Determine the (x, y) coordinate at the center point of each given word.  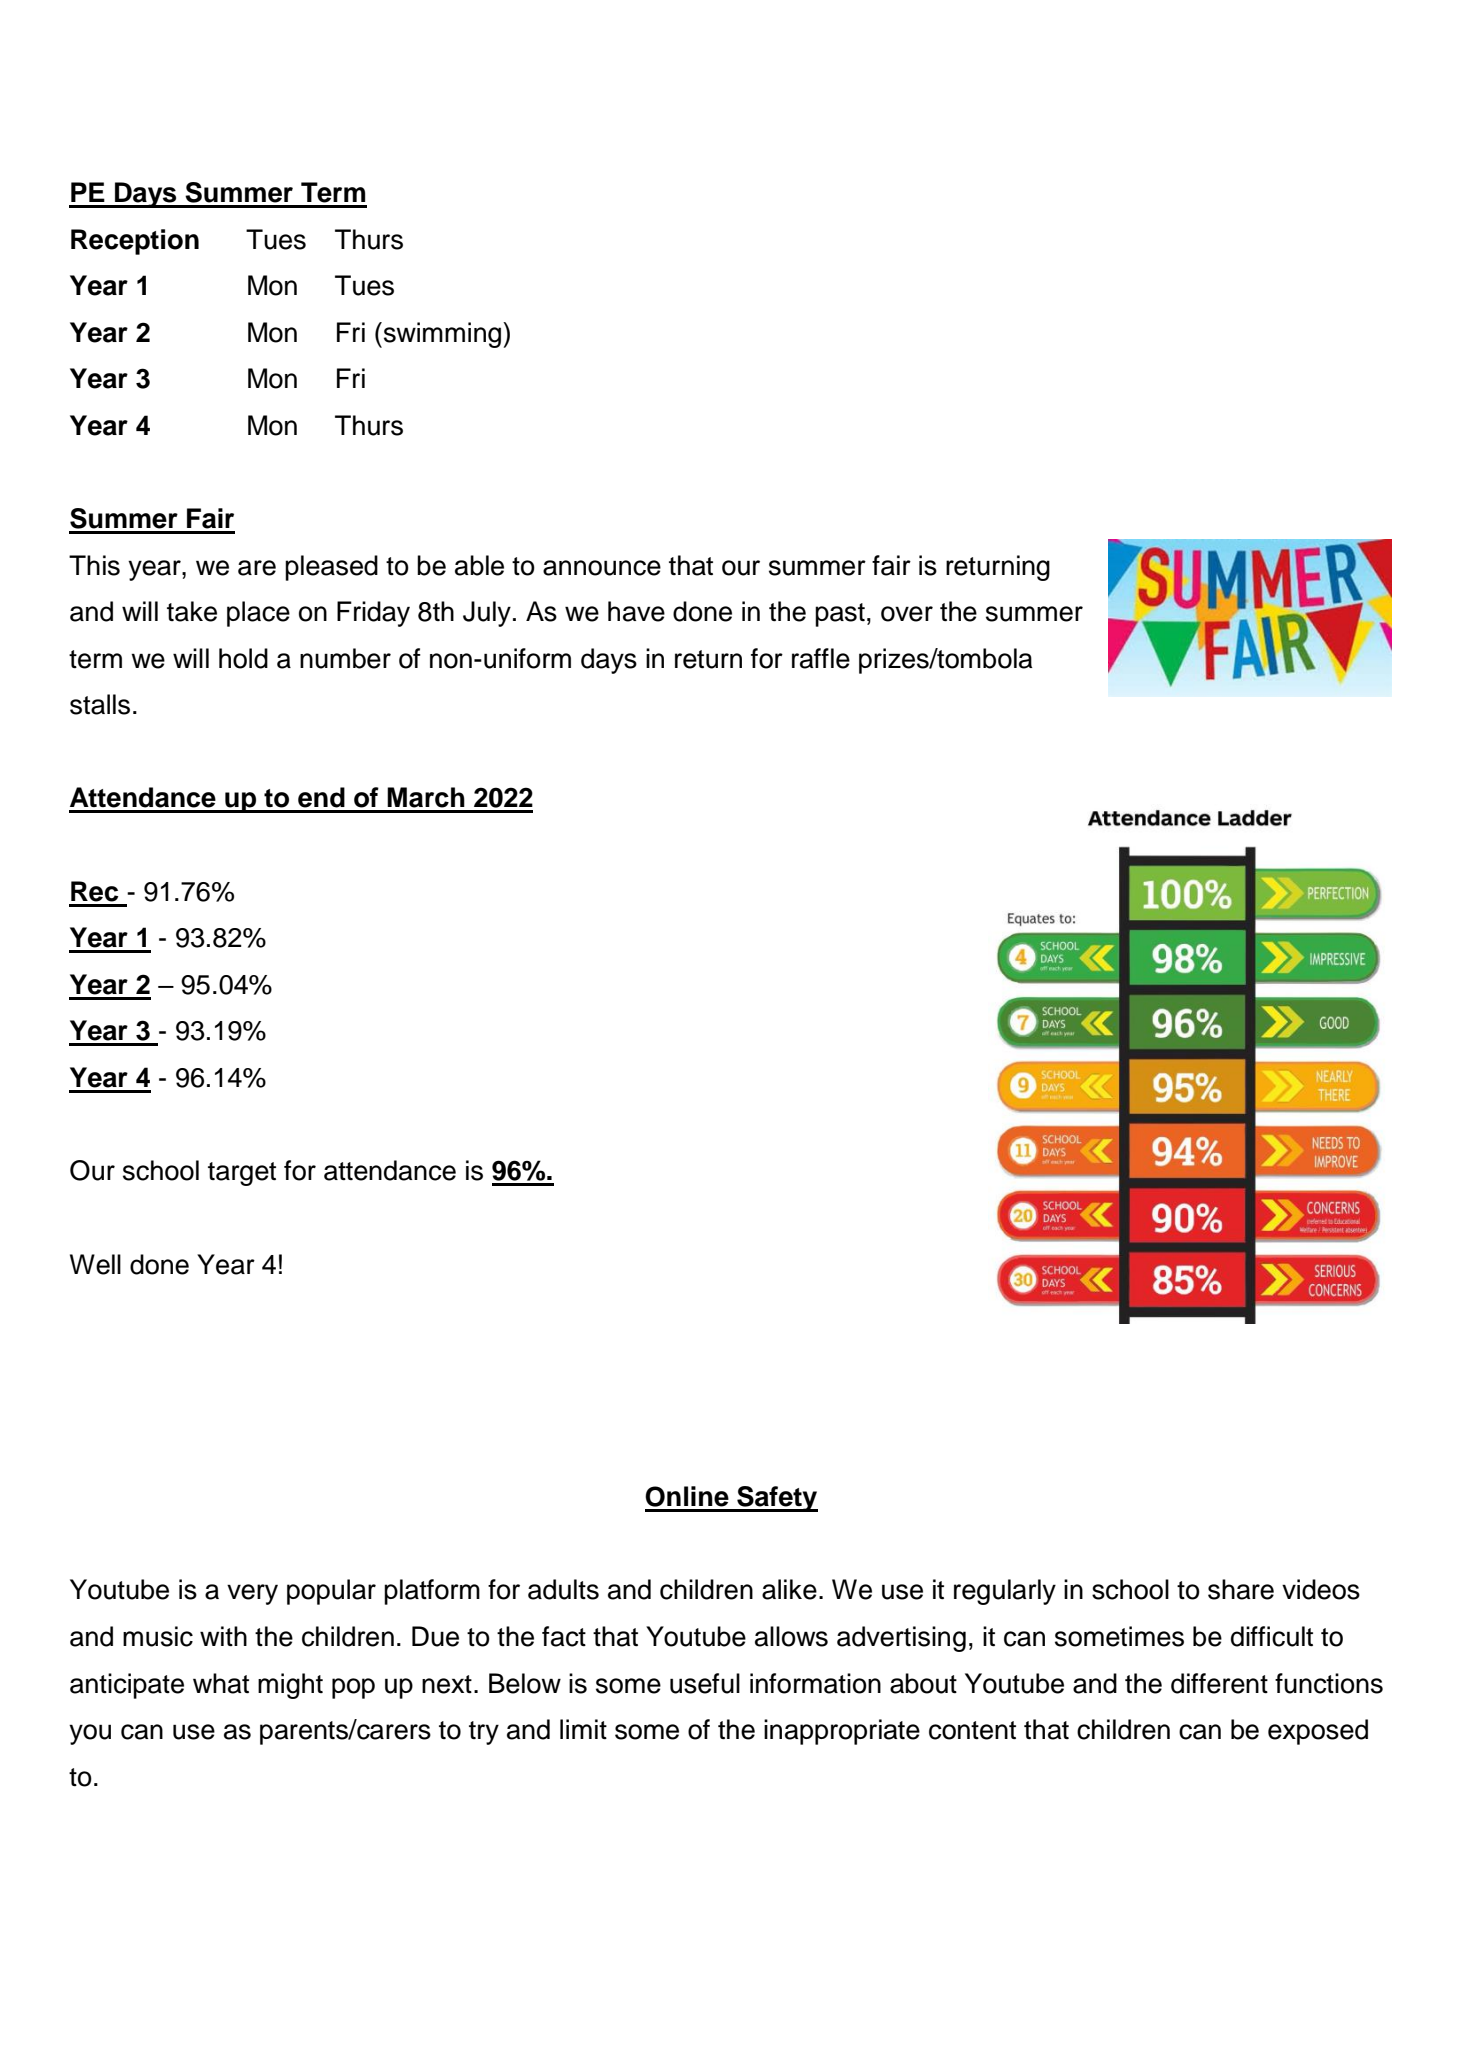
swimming (442, 335)
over (907, 614)
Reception (135, 242)
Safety (776, 1499)
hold (243, 658)
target (242, 1174)
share (1241, 1589)
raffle (821, 658)
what (221, 1683)
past (840, 615)
